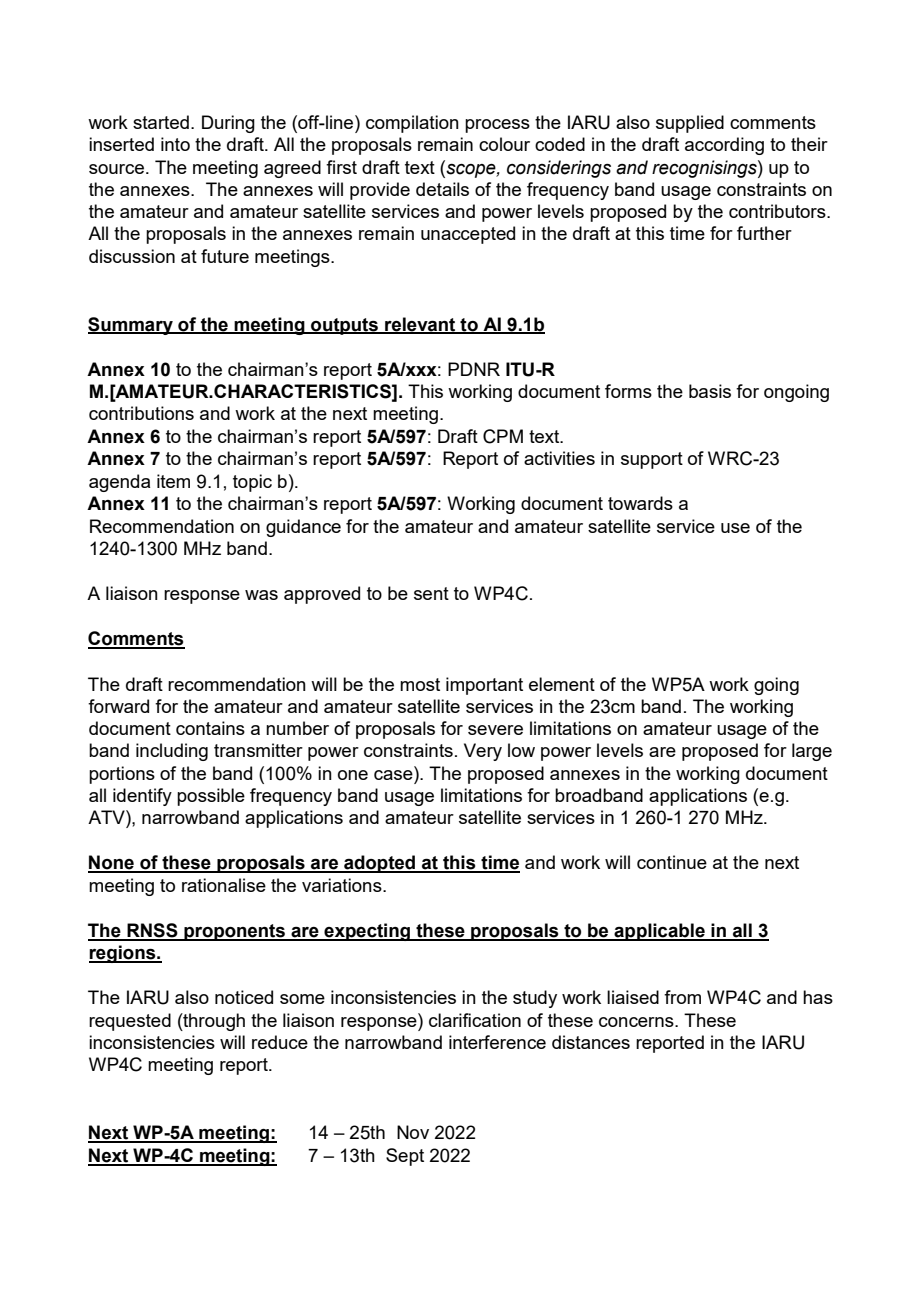 The width and height of the image is (924, 1308). What do you see at coordinates (261, 595) in the image?
I see `was` at bounding box center [261, 595].
